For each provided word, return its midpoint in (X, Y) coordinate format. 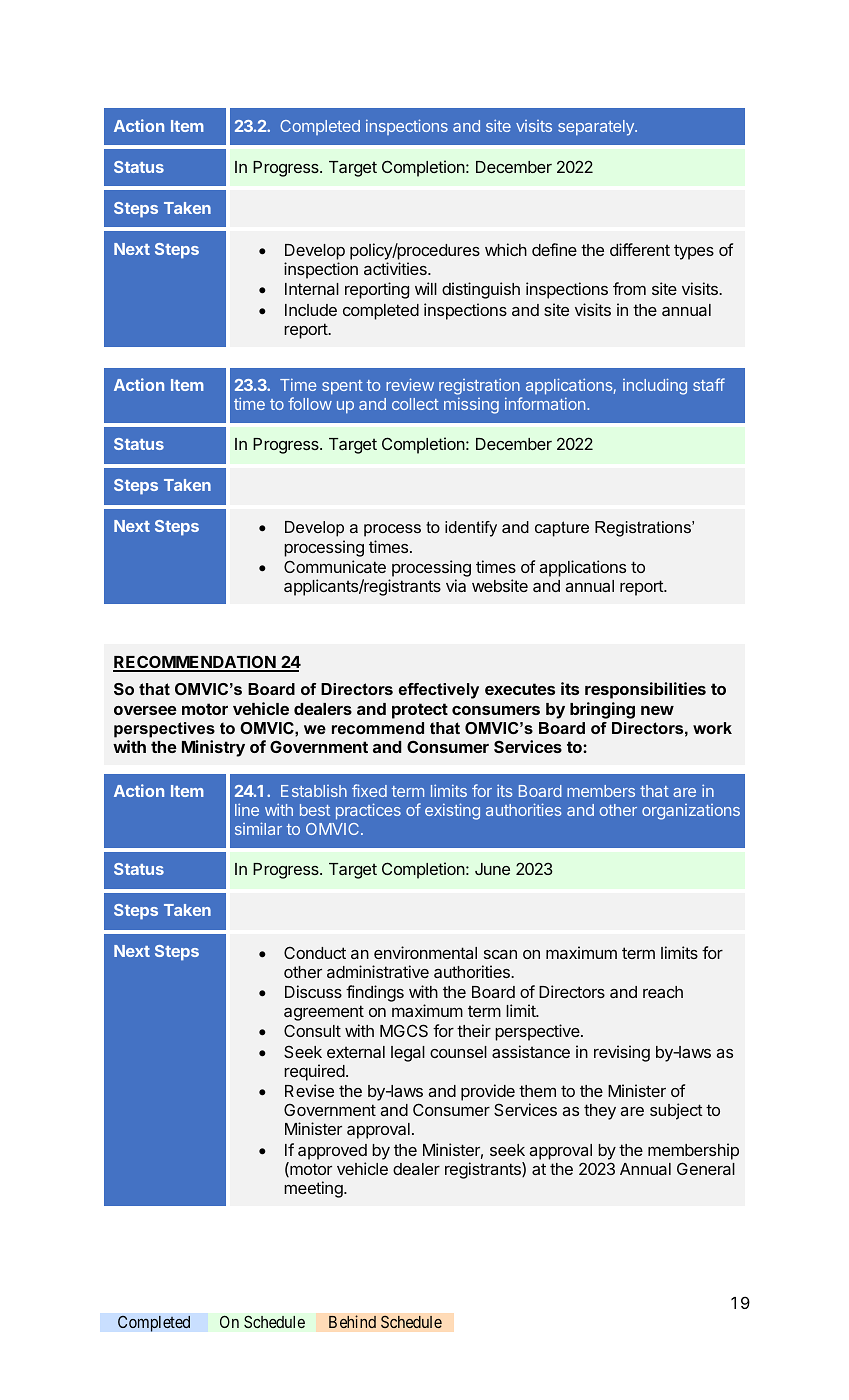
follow (310, 403)
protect (420, 711)
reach (663, 992)
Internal (312, 289)
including (655, 386)
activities (396, 268)
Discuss (313, 991)
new (657, 710)
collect (415, 404)
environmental (425, 952)
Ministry (213, 748)
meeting (314, 1189)
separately (597, 128)
